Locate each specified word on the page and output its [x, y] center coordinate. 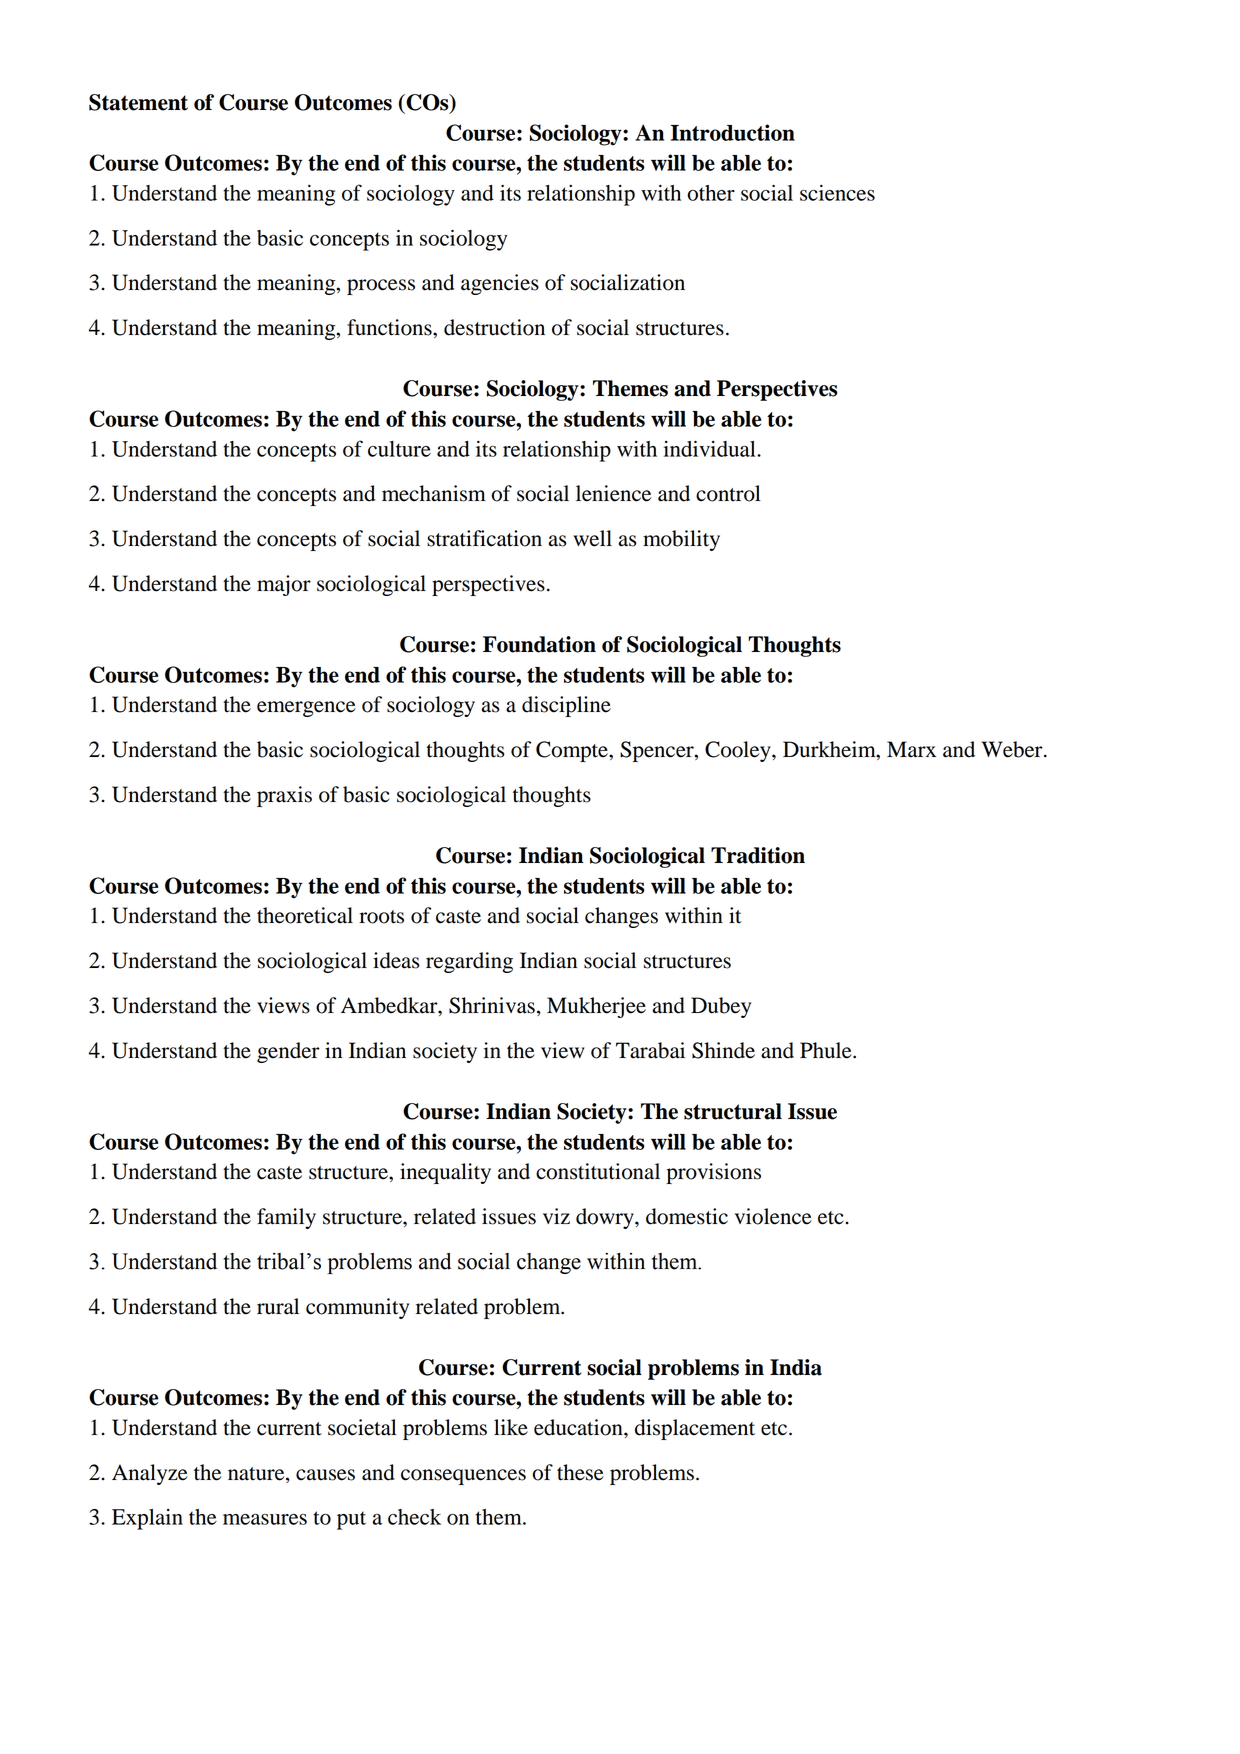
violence [773, 1216]
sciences [837, 193]
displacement [695, 1429]
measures [265, 1519]
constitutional [598, 1171]
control [728, 493]
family [286, 1218]
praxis [284, 796]
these [580, 1472]
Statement [138, 102]
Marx [911, 749]
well [592, 538]
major [284, 585]
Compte [573, 751]
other [711, 193]
